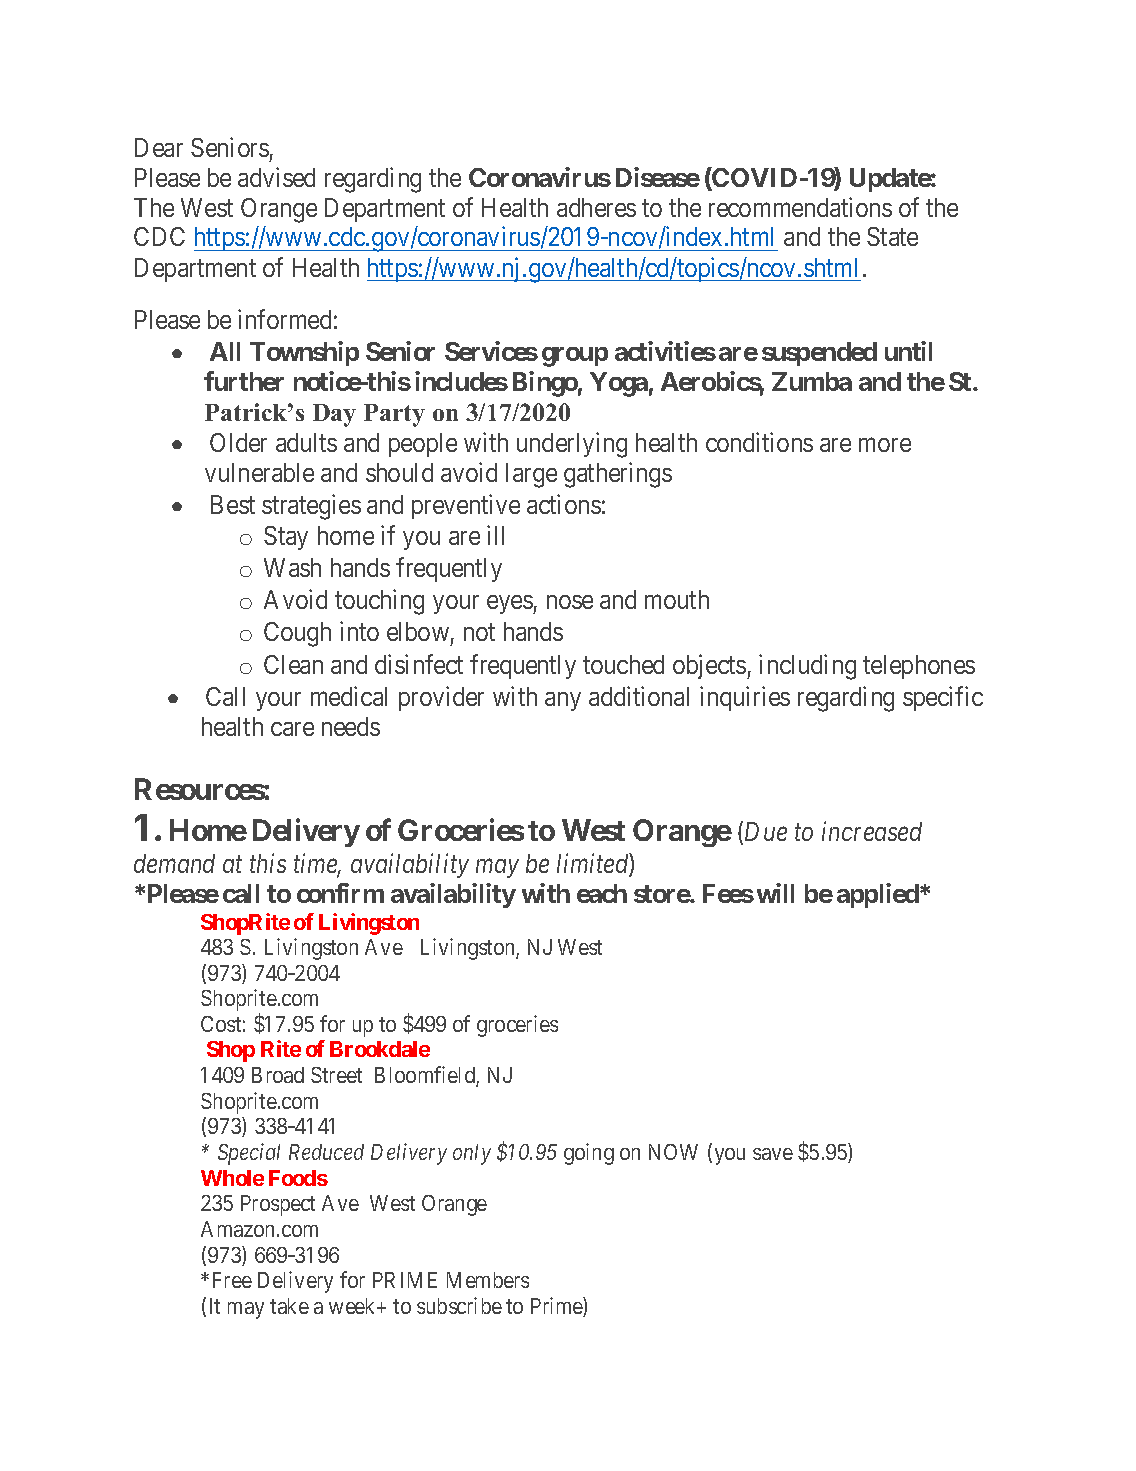  Describe the element at coordinates (596, 207) in the document. I see `adheres` at that location.
